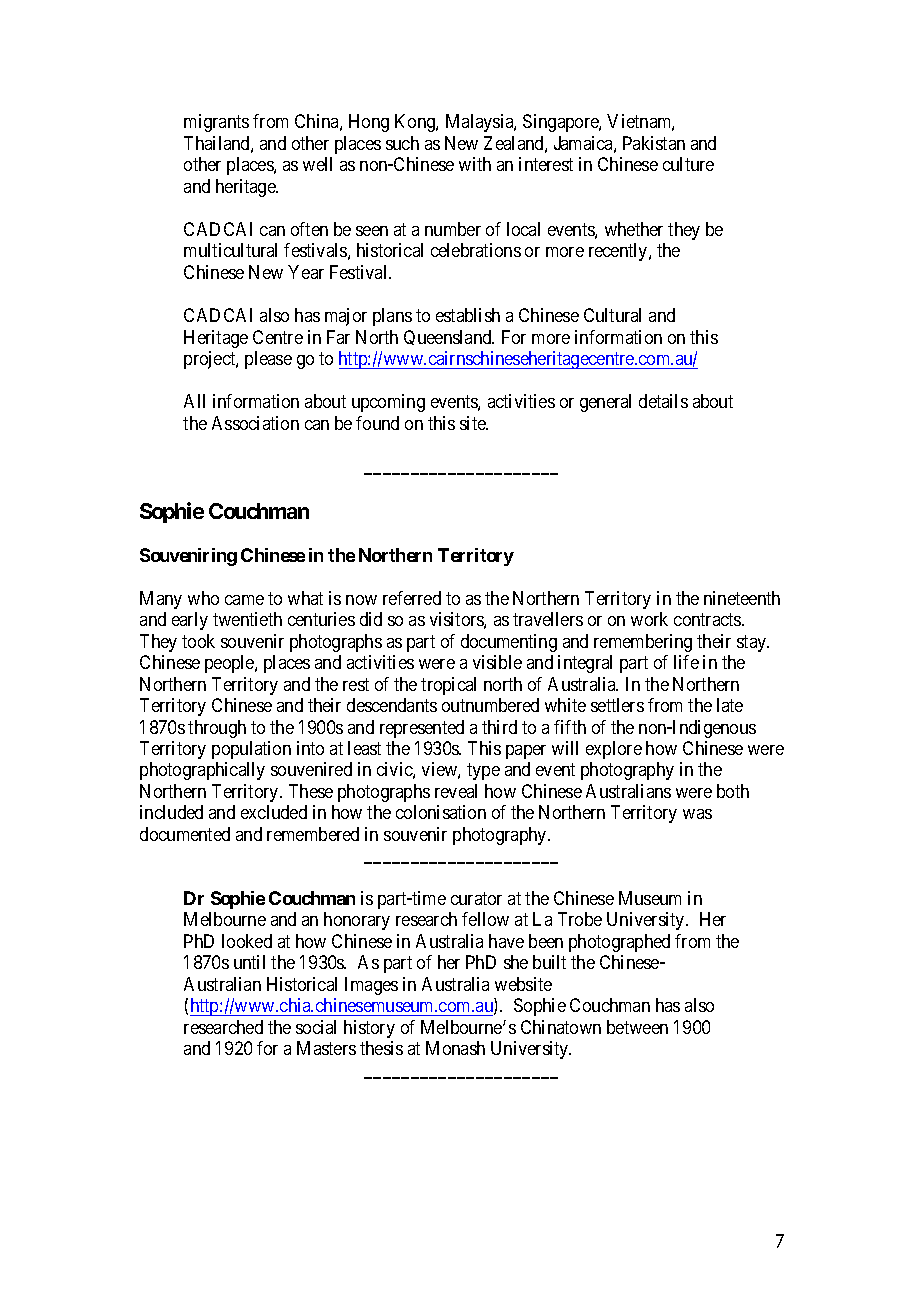  I want to click on Monash, so click(455, 1048).
